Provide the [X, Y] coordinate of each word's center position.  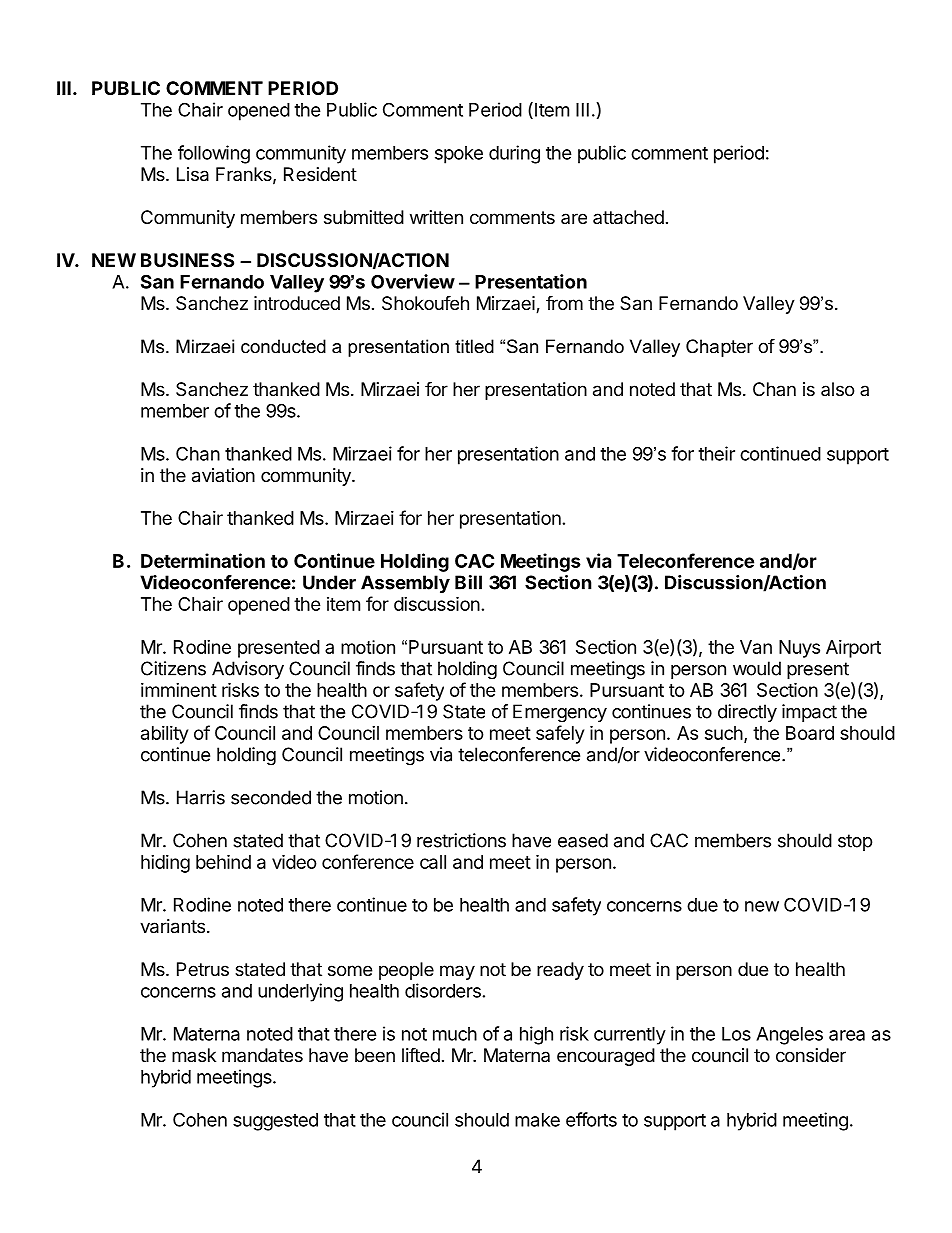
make [537, 1120]
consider [811, 1055]
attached [628, 217]
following [214, 154]
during [514, 154]
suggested [275, 1122]
